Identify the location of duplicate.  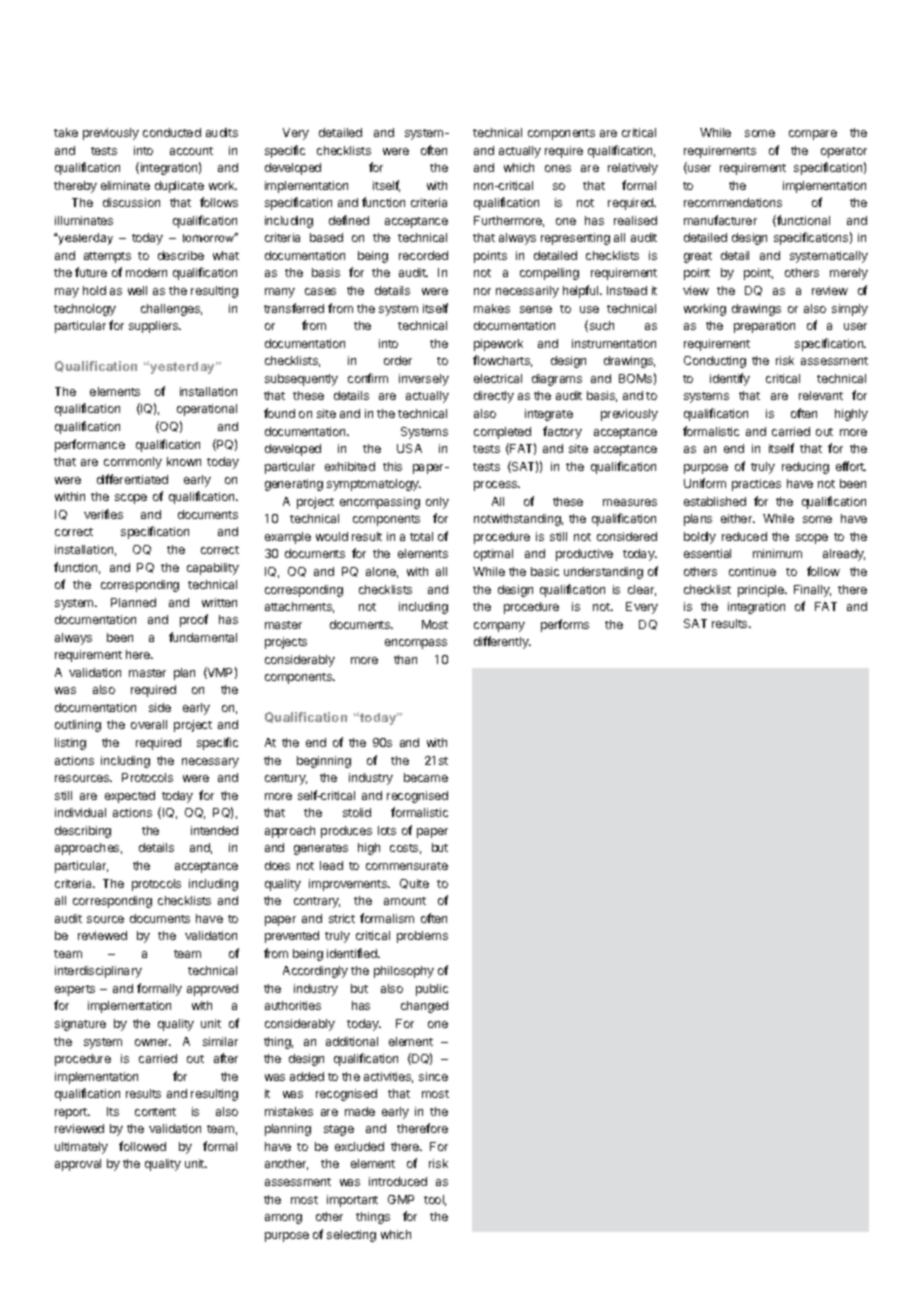
(179, 187).
